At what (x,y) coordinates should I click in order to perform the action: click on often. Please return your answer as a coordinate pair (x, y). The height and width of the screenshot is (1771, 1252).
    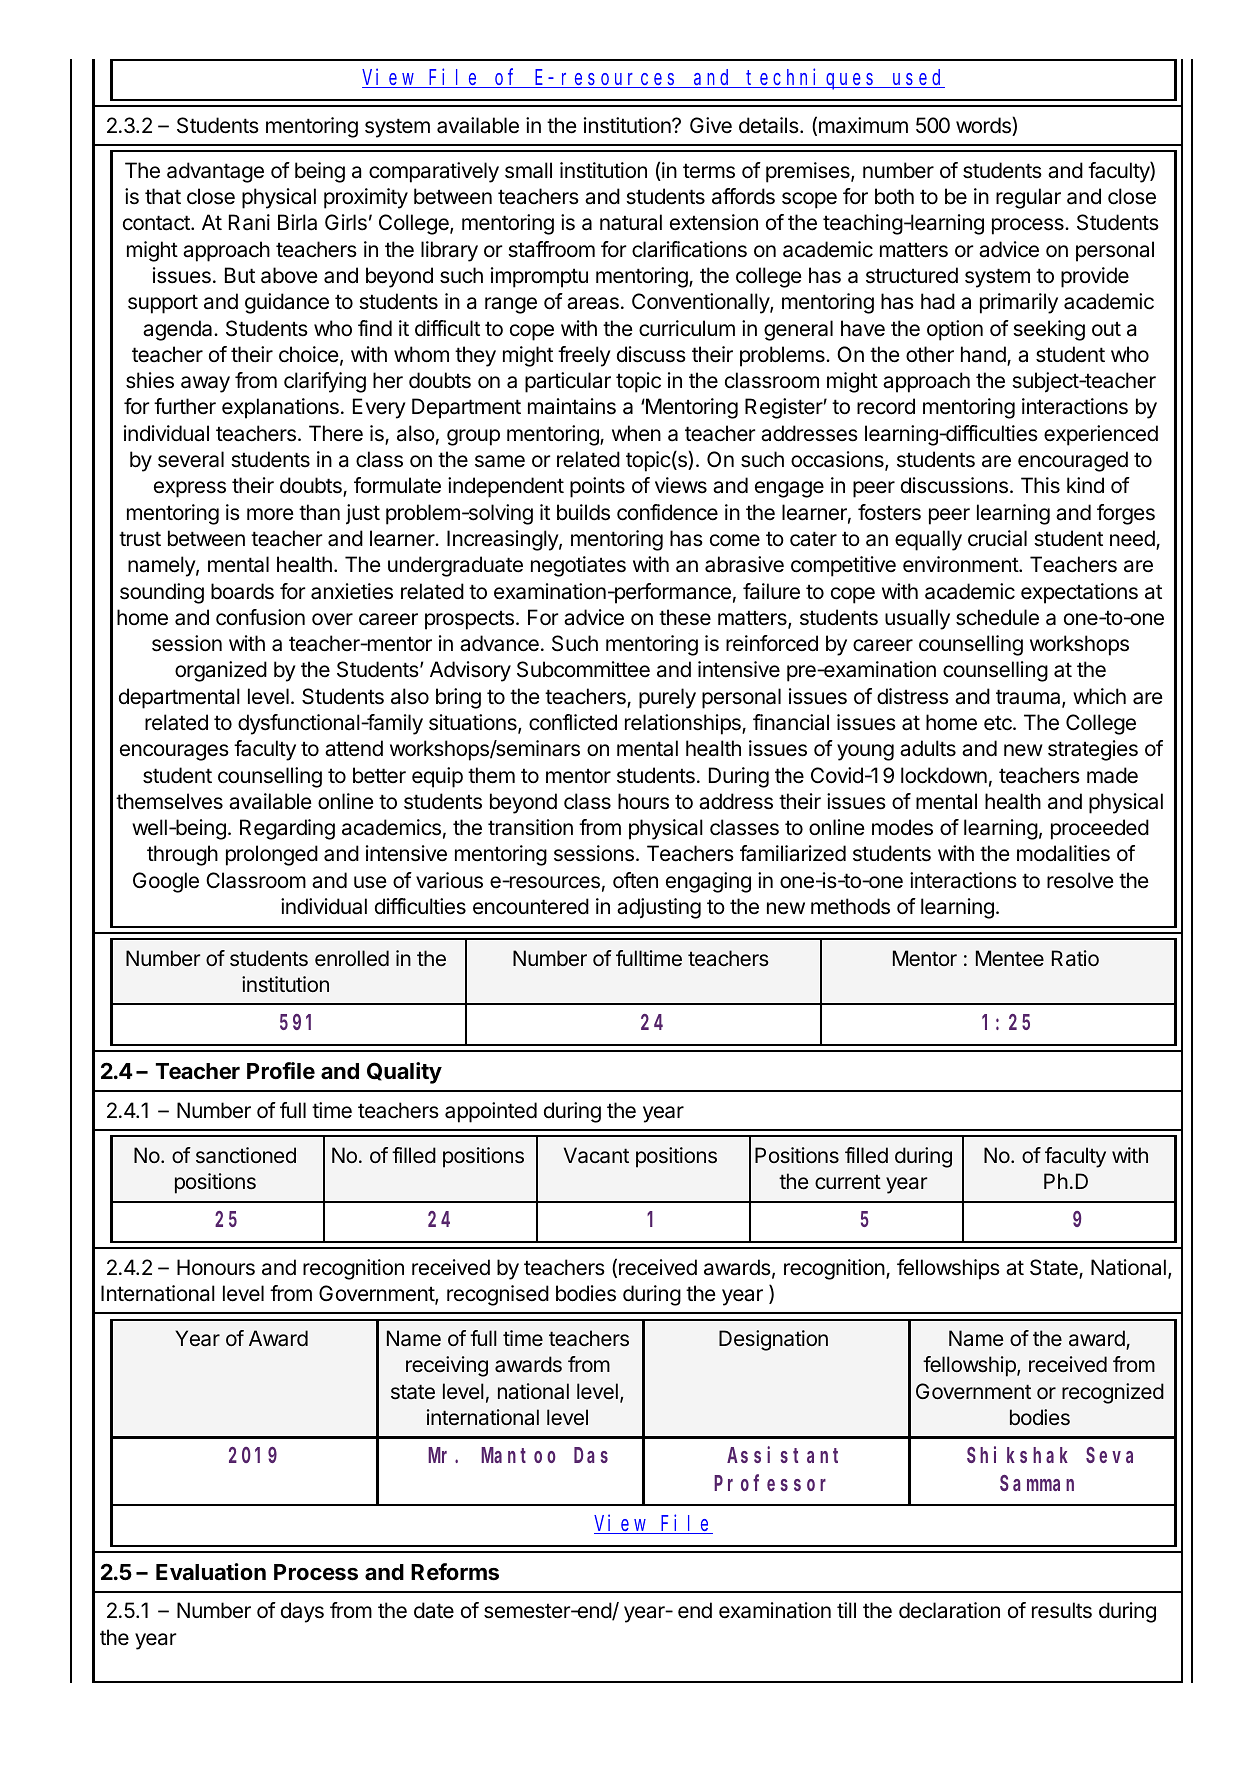
    Looking at the image, I should click on (635, 880).
